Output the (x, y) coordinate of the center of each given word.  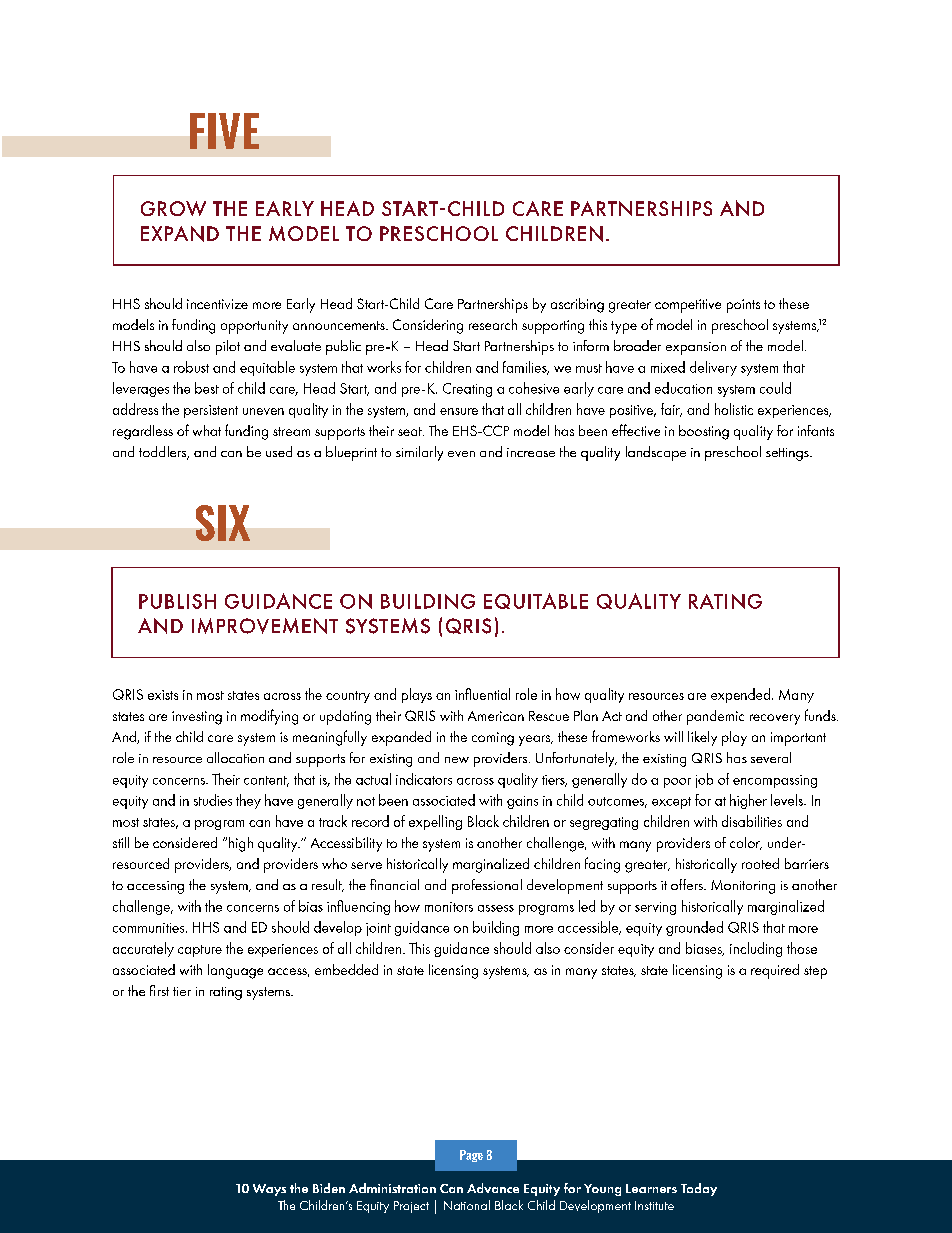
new (457, 760)
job (704, 780)
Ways (269, 1190)
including (756, 949)
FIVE (224, 131)
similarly (419, 453)
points (743, 306)
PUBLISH (177, 601)
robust (191, 367)
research (493, 324)
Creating (467, 390)
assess (496, 908)
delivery (713, 368)
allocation (235, 757)
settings (788, 454)
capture (200, 951)
